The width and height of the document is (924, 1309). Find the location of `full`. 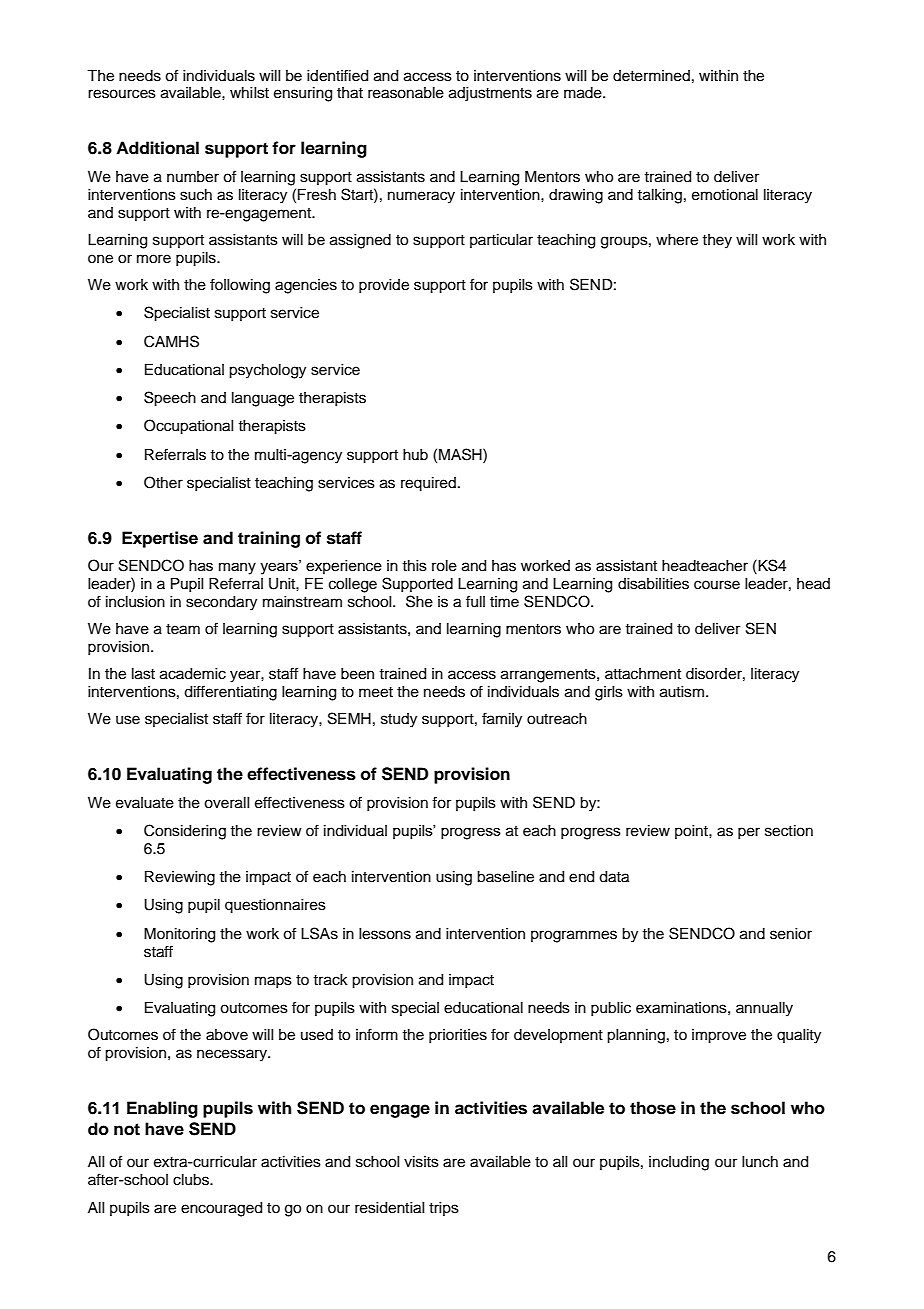

full is located at coordinates (475, 601).
